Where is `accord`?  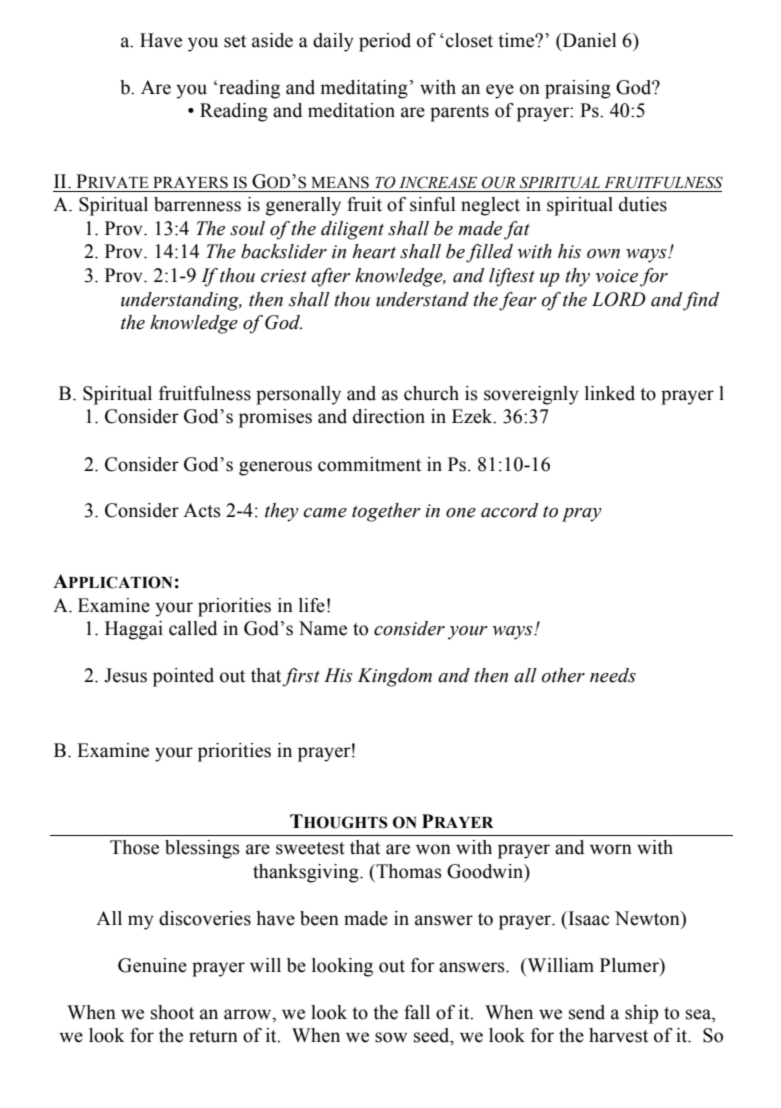 accord is located at coordinates (509, 510).
